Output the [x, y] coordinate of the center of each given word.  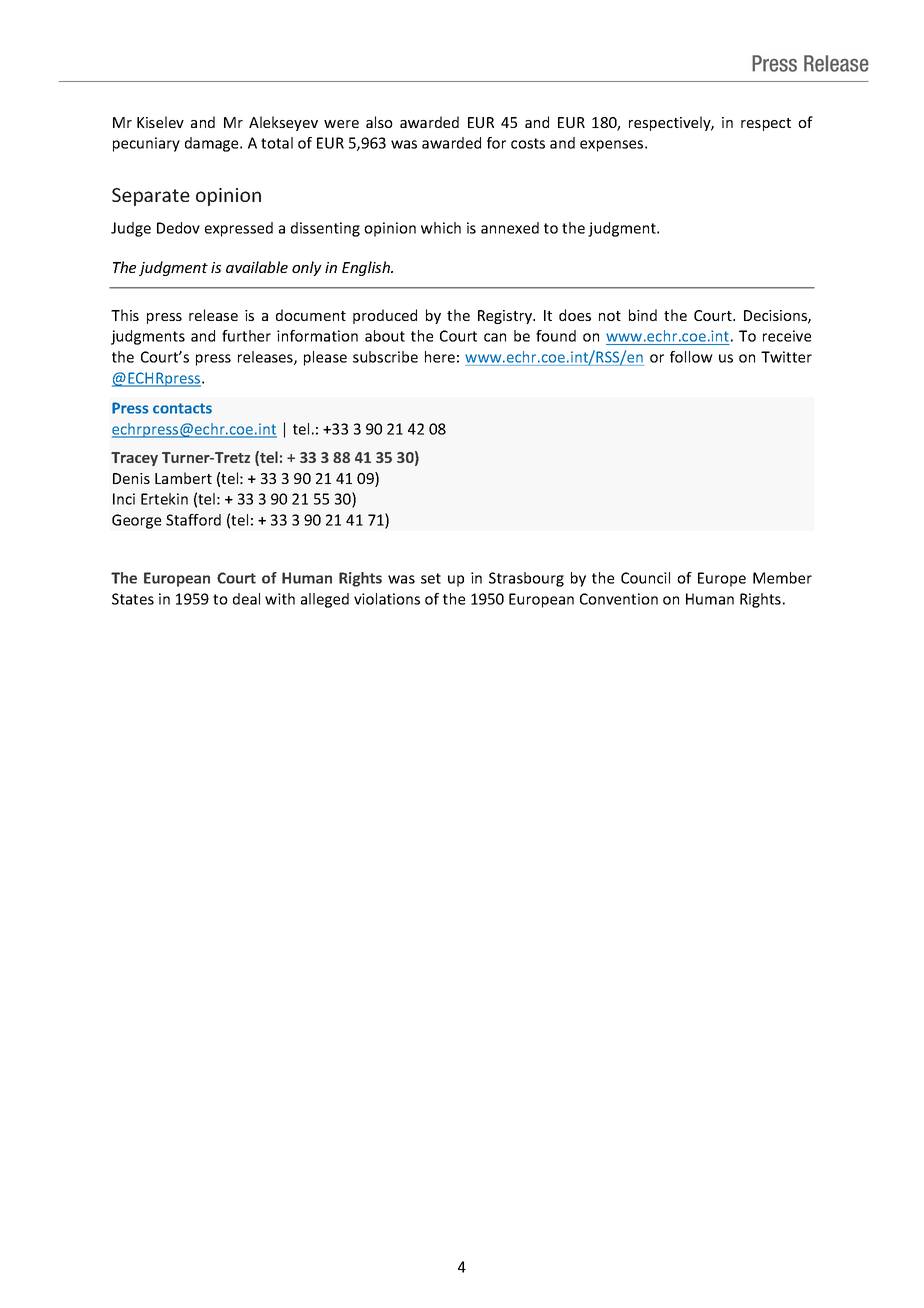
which [441, 228]
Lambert [183, 478]
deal [246, 599]
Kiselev [160, 122]
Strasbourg [526, 579]
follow [691, 357]
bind [643, 315]
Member [782, 578]
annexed [510, 228]
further [246, 336]
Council [645, 578]
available [257, 267]
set [431, 578]
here [440, 357]
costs [528, 143]
